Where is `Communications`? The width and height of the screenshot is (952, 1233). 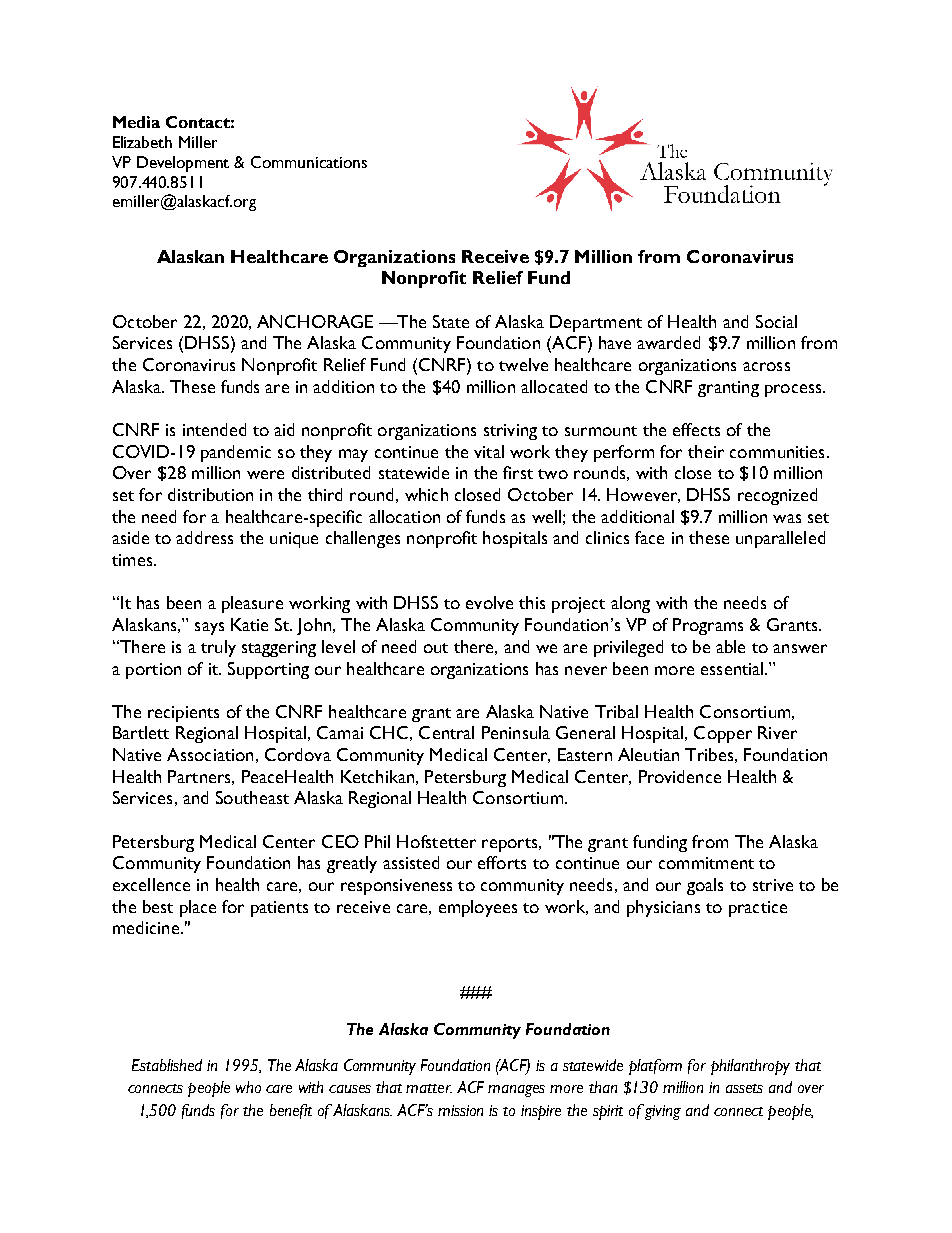 Communications is located at coordinates (309, 162).
